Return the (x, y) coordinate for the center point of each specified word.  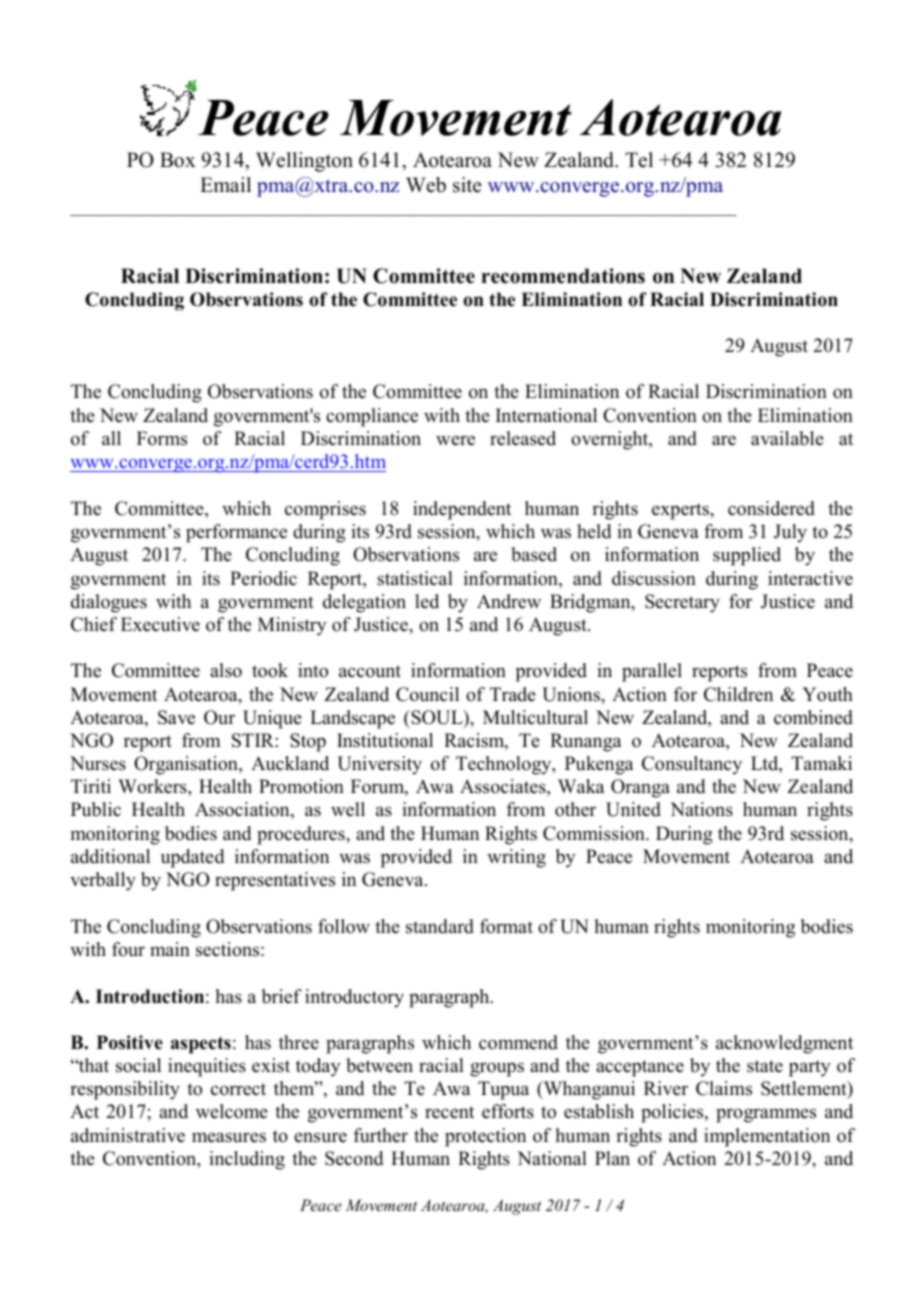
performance (236, 533)
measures (229, 1137)
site (467, 185)
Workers (153, 786)
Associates (504, 787)
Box (178, 160)
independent (462, 510)
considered (771, 508)
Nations (701, 809)
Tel (639, 160)
